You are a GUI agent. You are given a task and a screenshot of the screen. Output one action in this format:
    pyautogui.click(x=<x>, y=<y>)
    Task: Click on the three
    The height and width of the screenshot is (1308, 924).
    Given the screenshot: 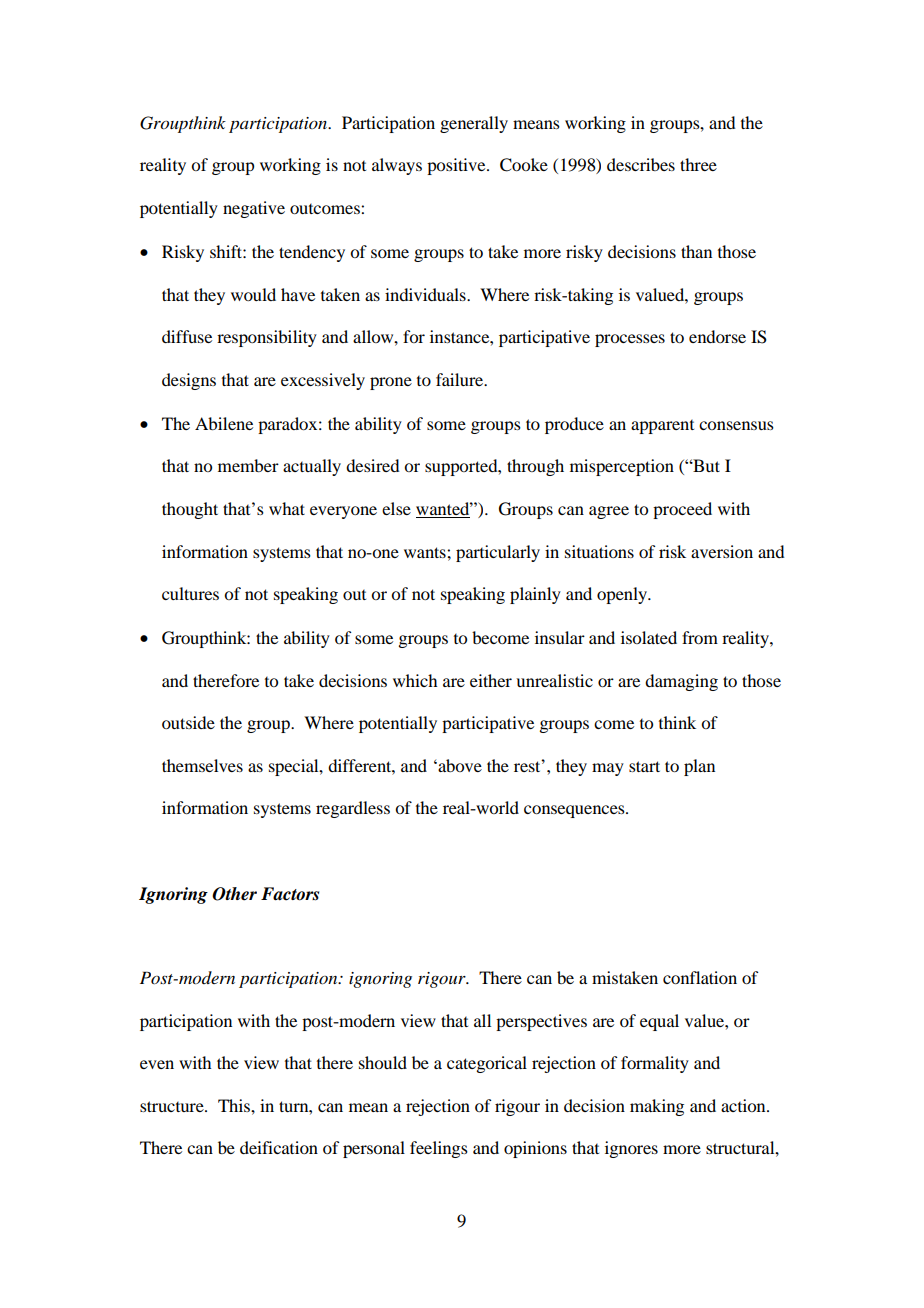 What is the action you would take?
    pyautogui.click(x=698, y=164)
